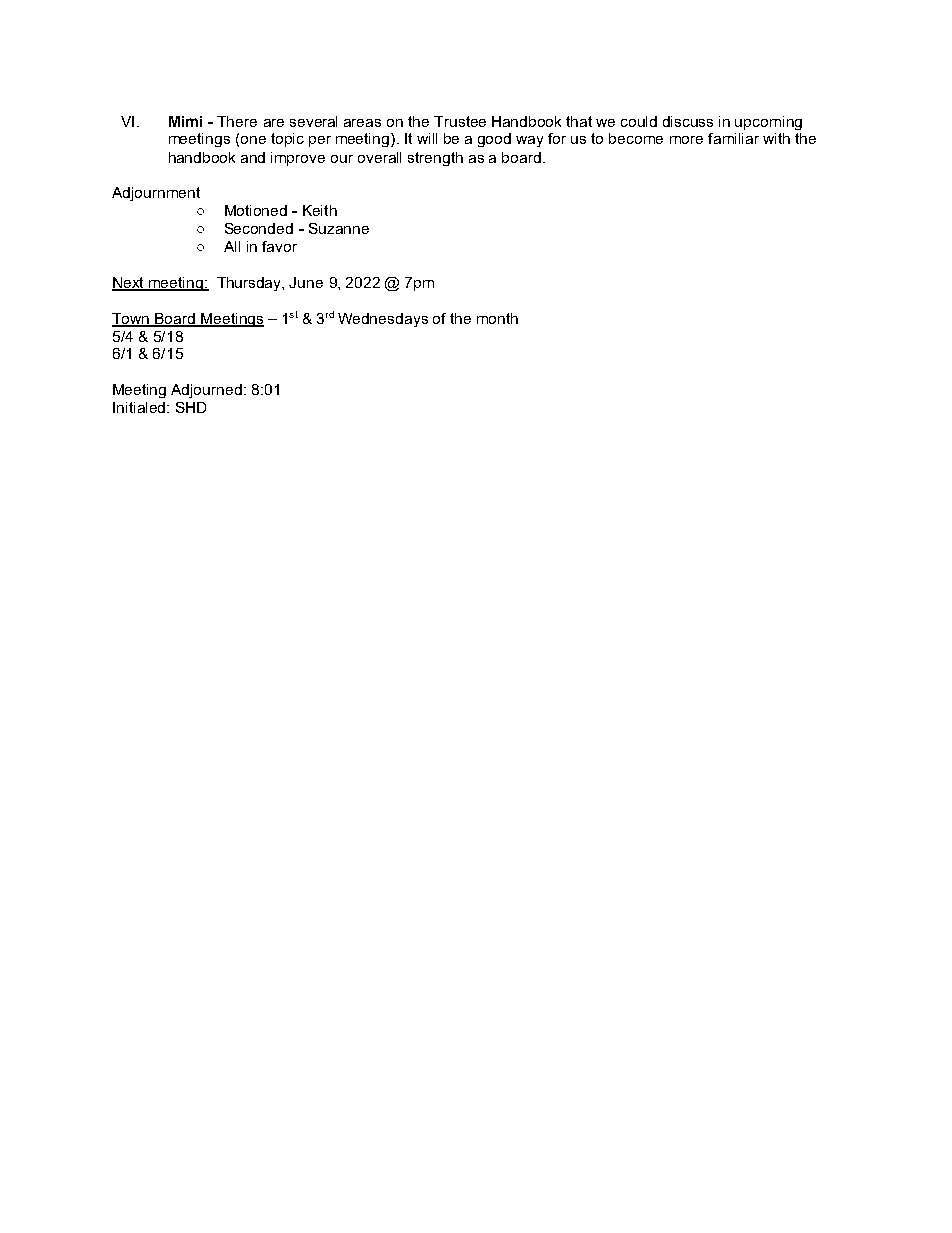 Image resolution: width=952 pixels, height=1233 pixels. What do you see at coordinates (185, 121) in the screenshot?
I see `Mimi` at bounding box center [185, 121].
